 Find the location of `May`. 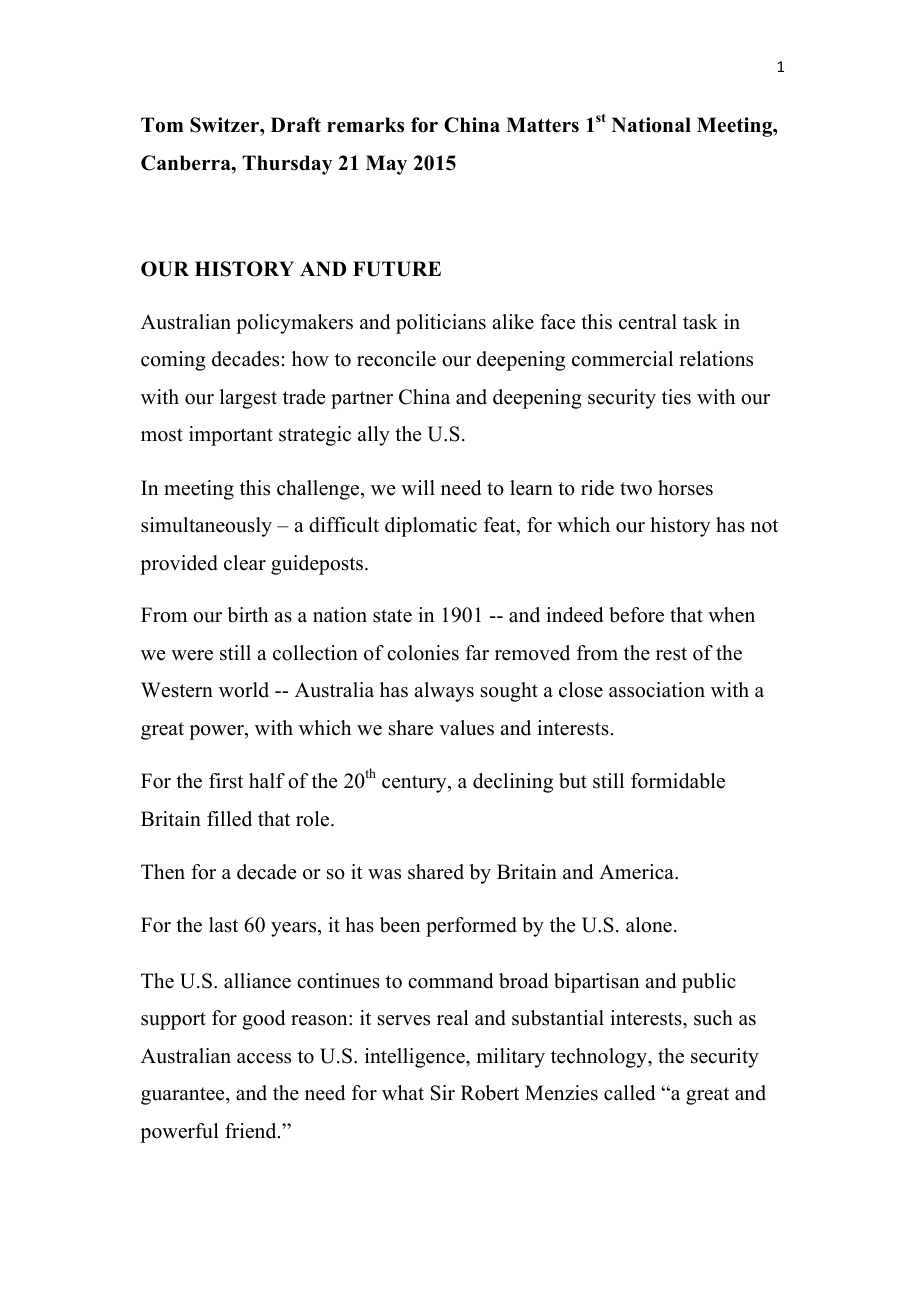

May is located at coordinates (386, 165).
